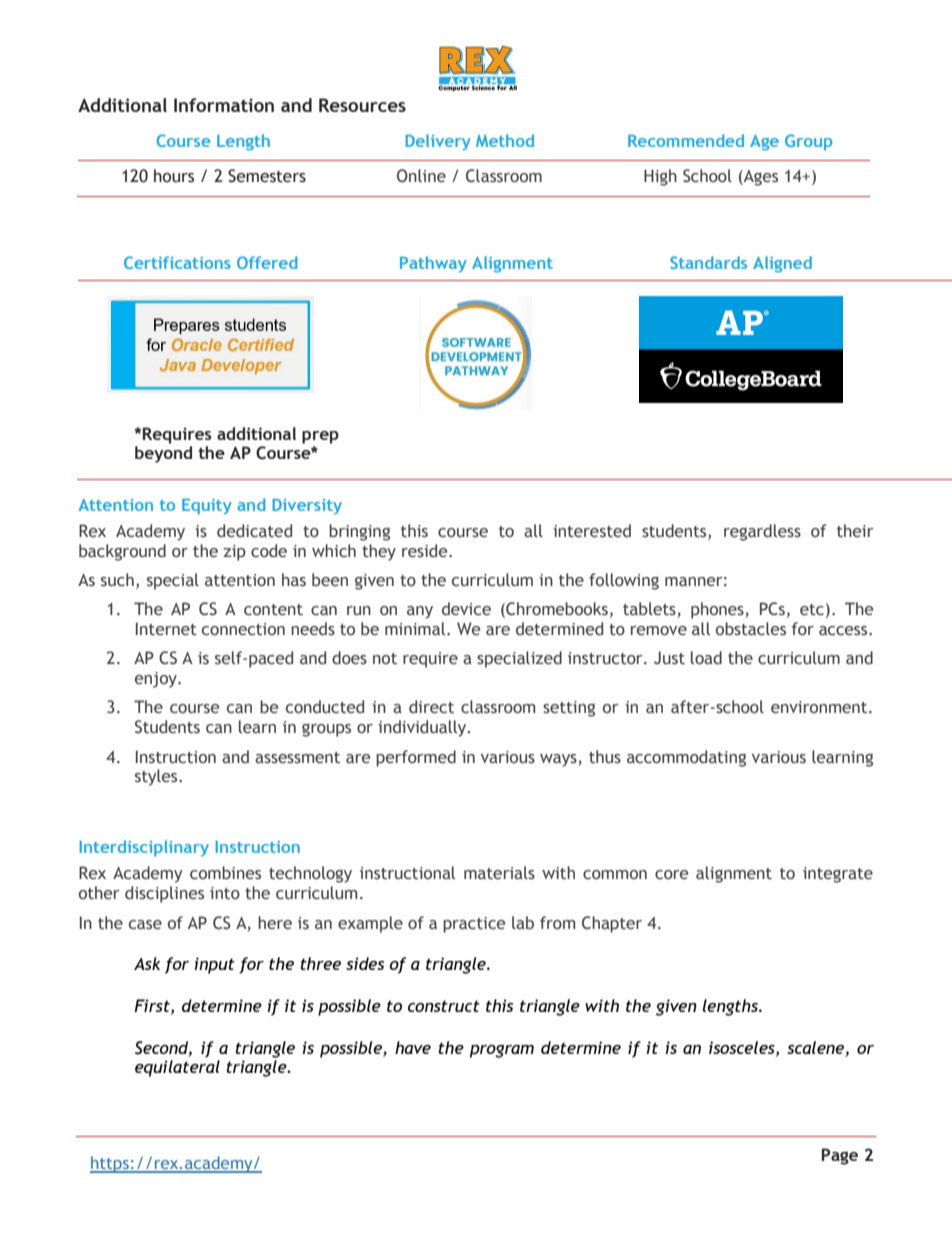 The width and height of the page is (952, 1233). I want to click on equilateral, so click(177, 1068).
